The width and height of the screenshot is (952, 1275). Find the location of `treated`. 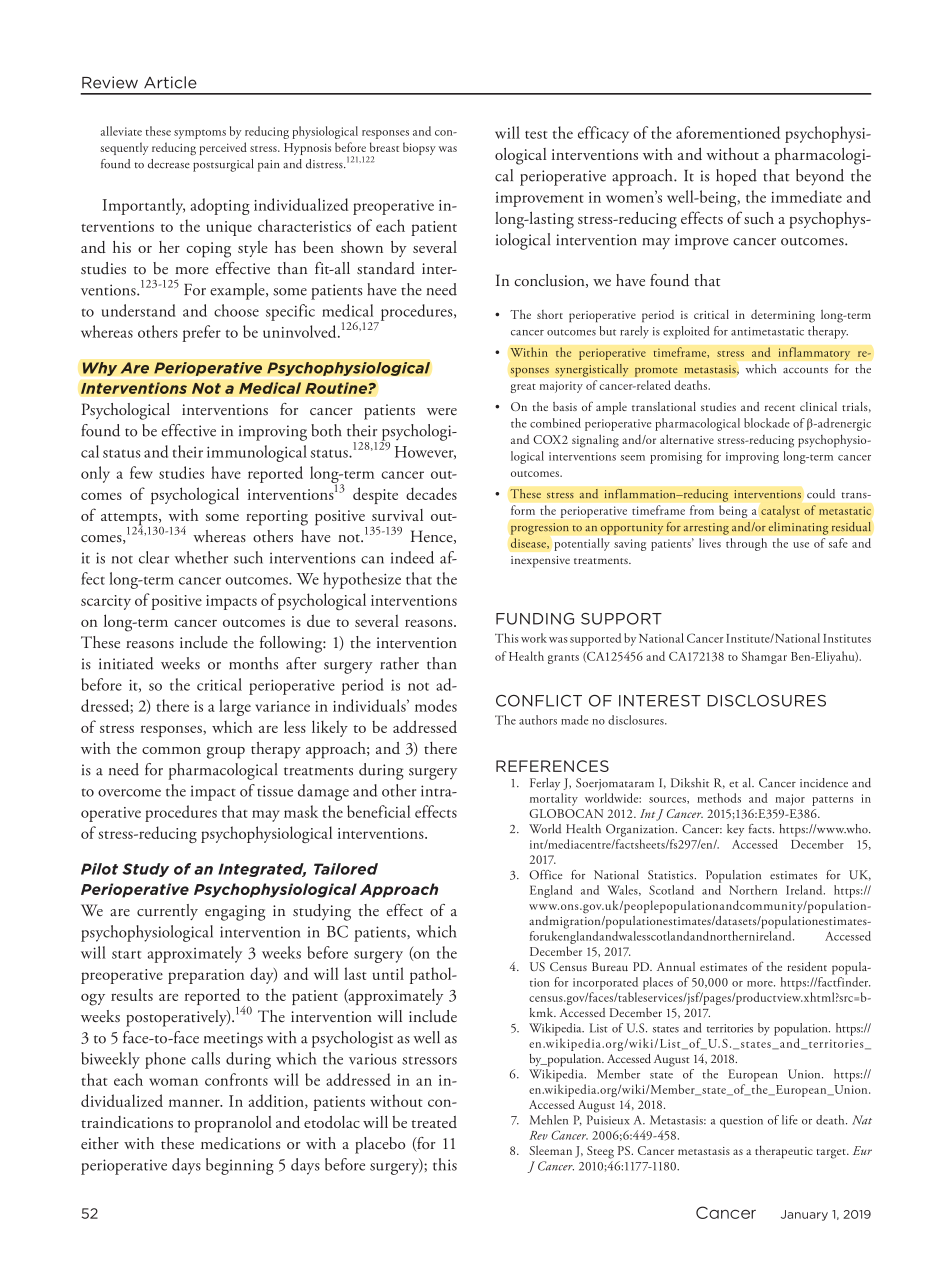

treated is located at coordinates (434, 1122).
